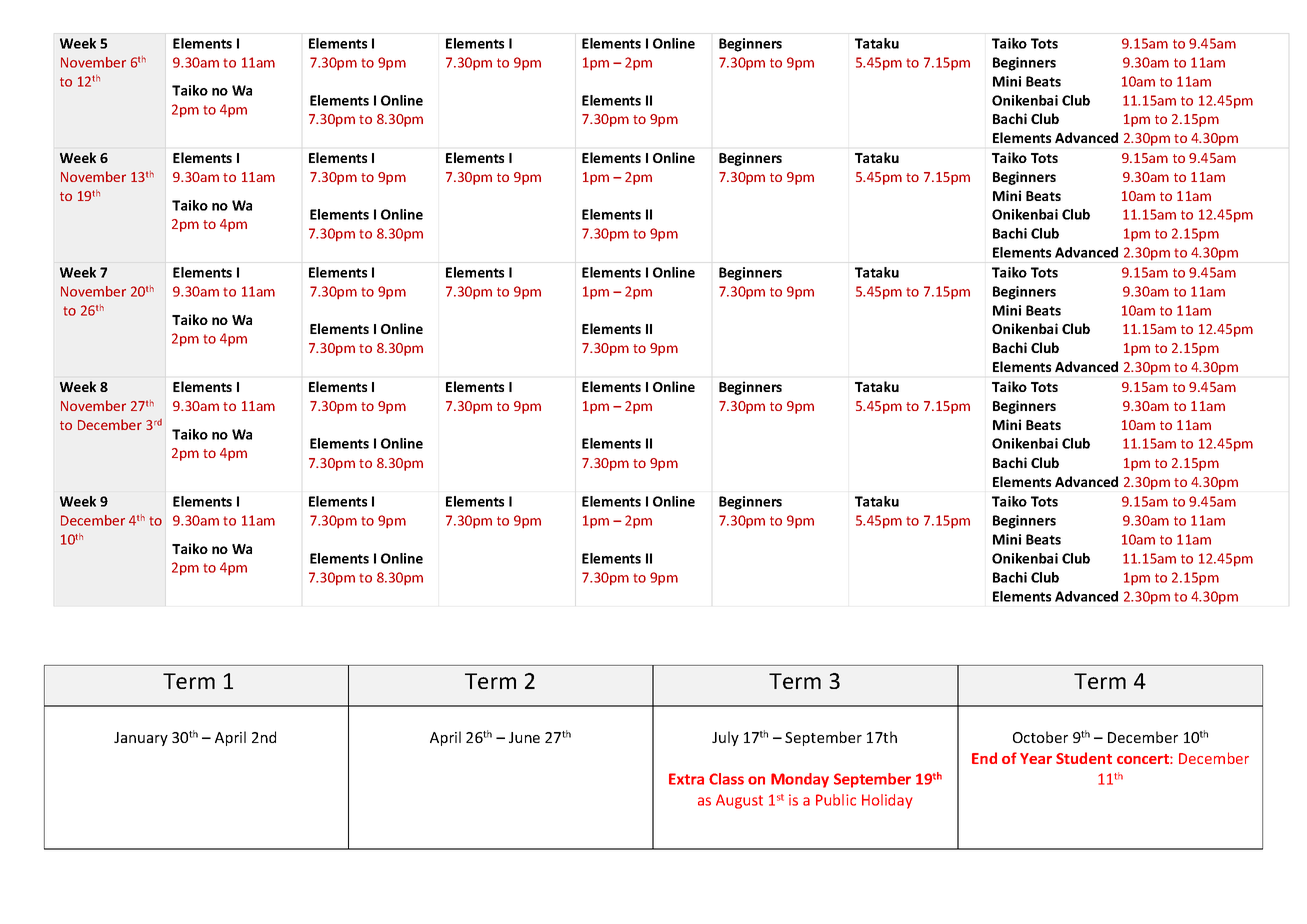 The width and height of the page is (1307, 924). What do you see at coordinates (800, 780) in the page?
I see `Monday` at bounding box center [800, 780].
